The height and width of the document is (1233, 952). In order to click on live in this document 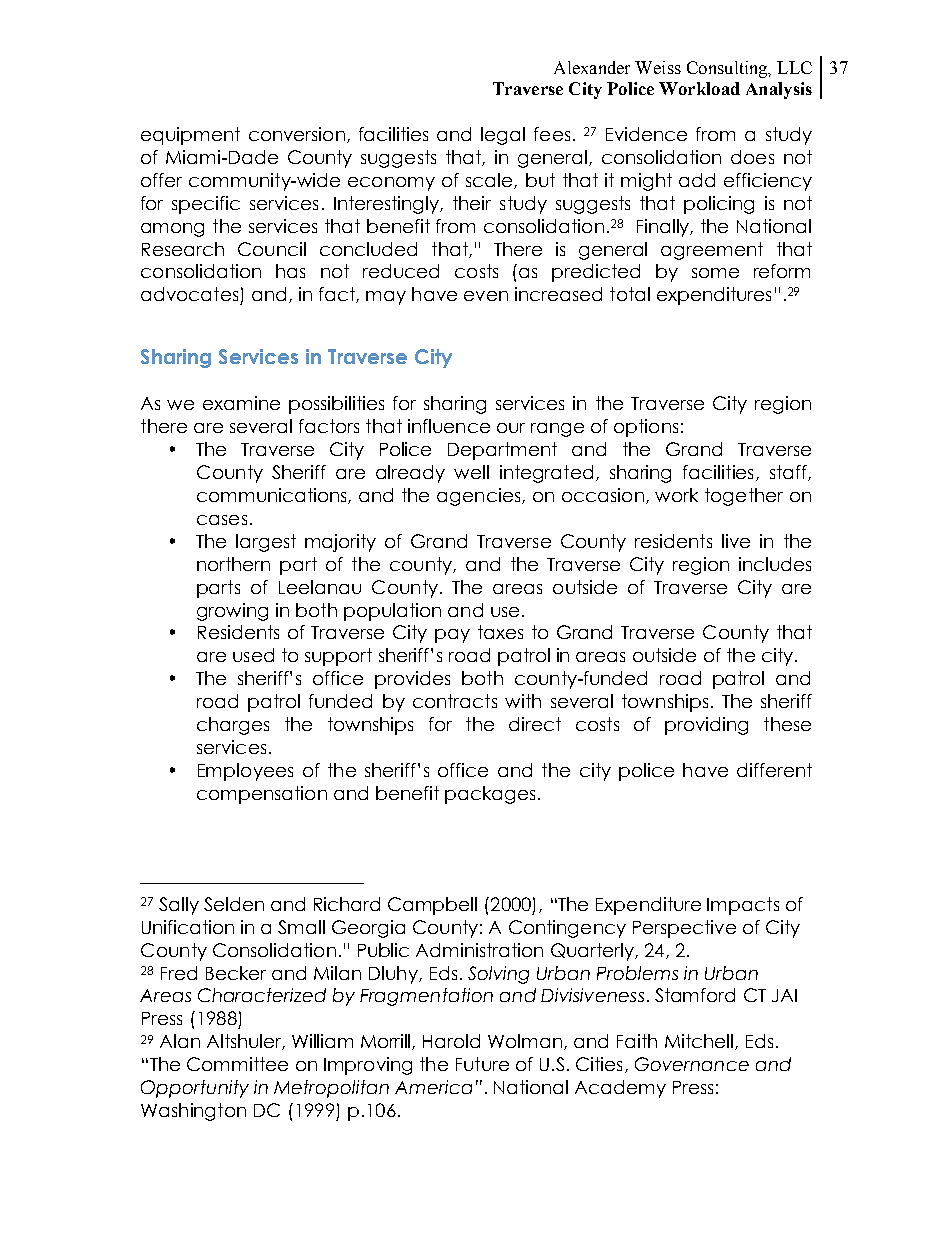, I will do `click(736, 541)`.
